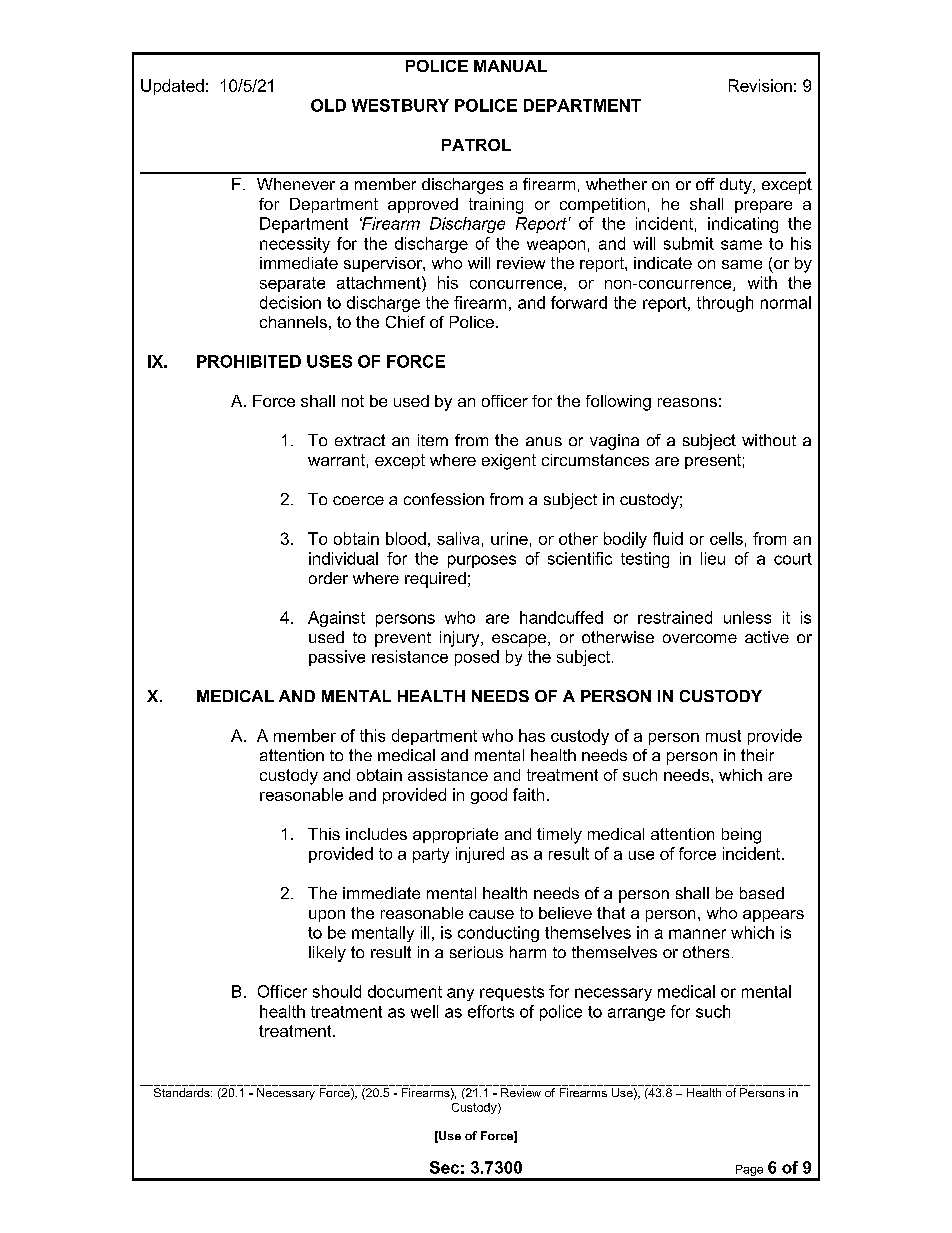  I want to click on MANUAL, so click(510, 66).
